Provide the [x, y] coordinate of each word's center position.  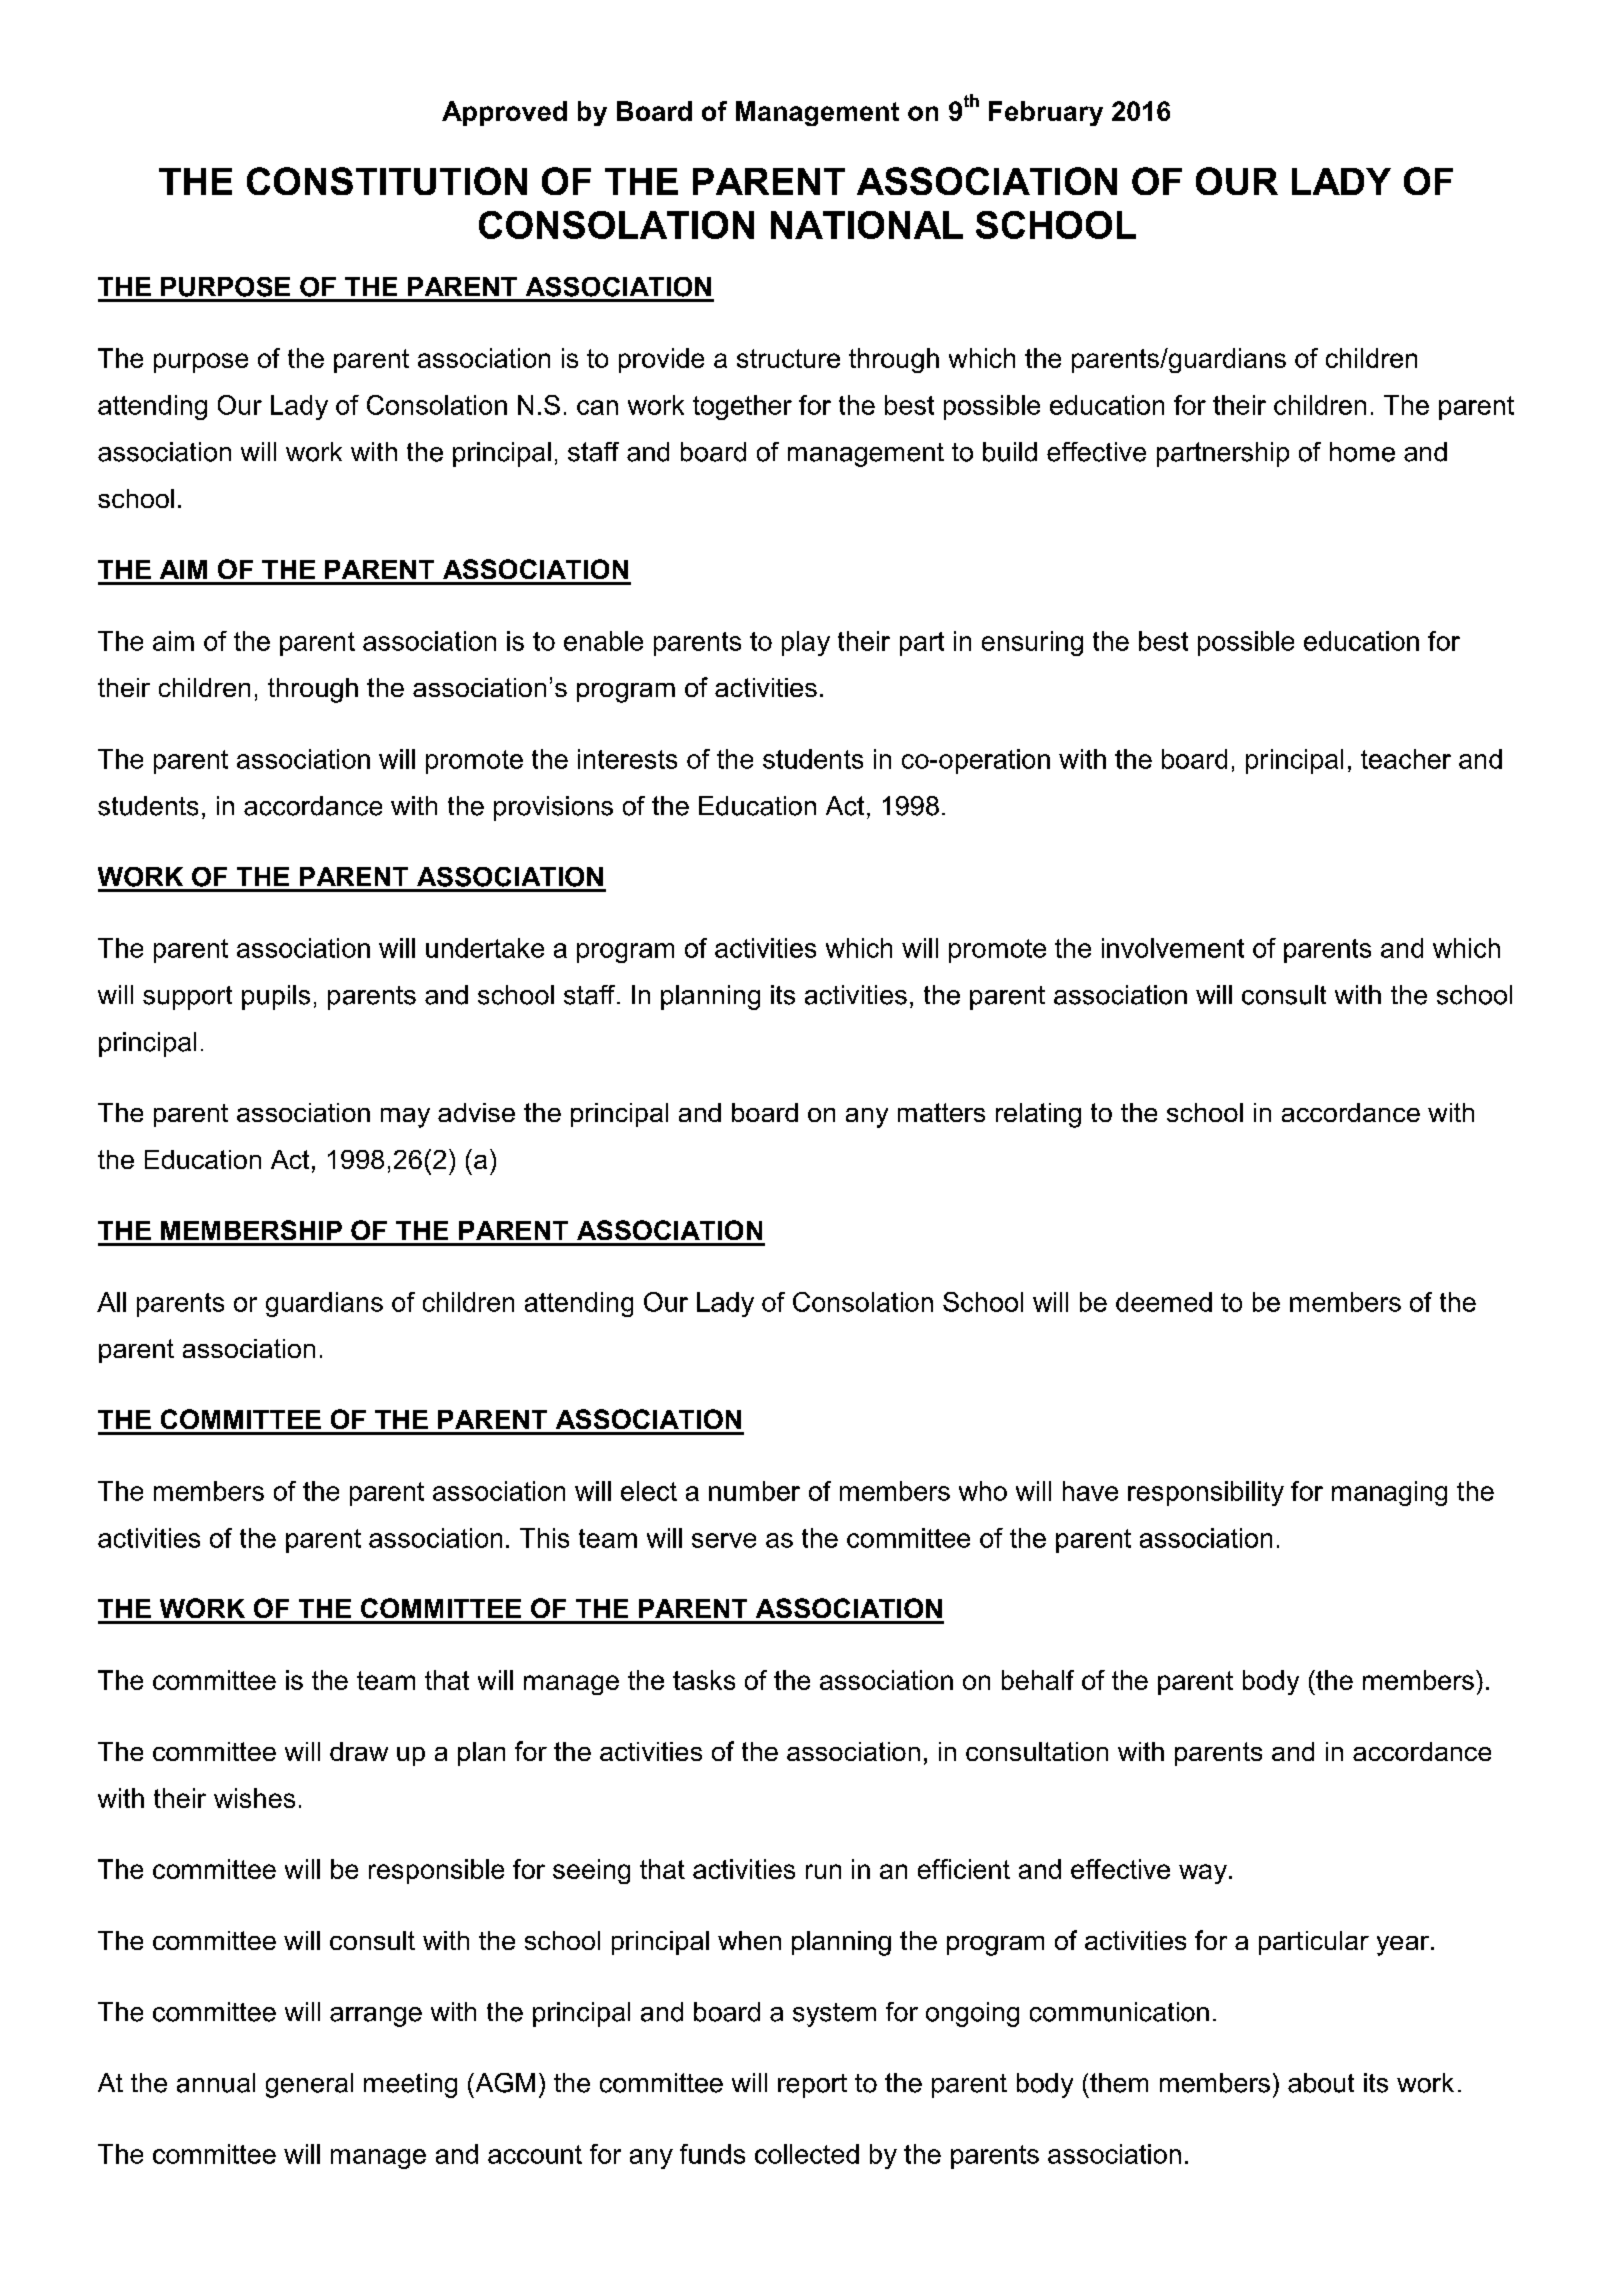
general [309, 2085]
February [1046, 113]
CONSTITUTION [387, 181]
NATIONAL [867, 225]
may [405, 1118]
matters [941, 1112]
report [812, 2086]
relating [1038, 1115]
